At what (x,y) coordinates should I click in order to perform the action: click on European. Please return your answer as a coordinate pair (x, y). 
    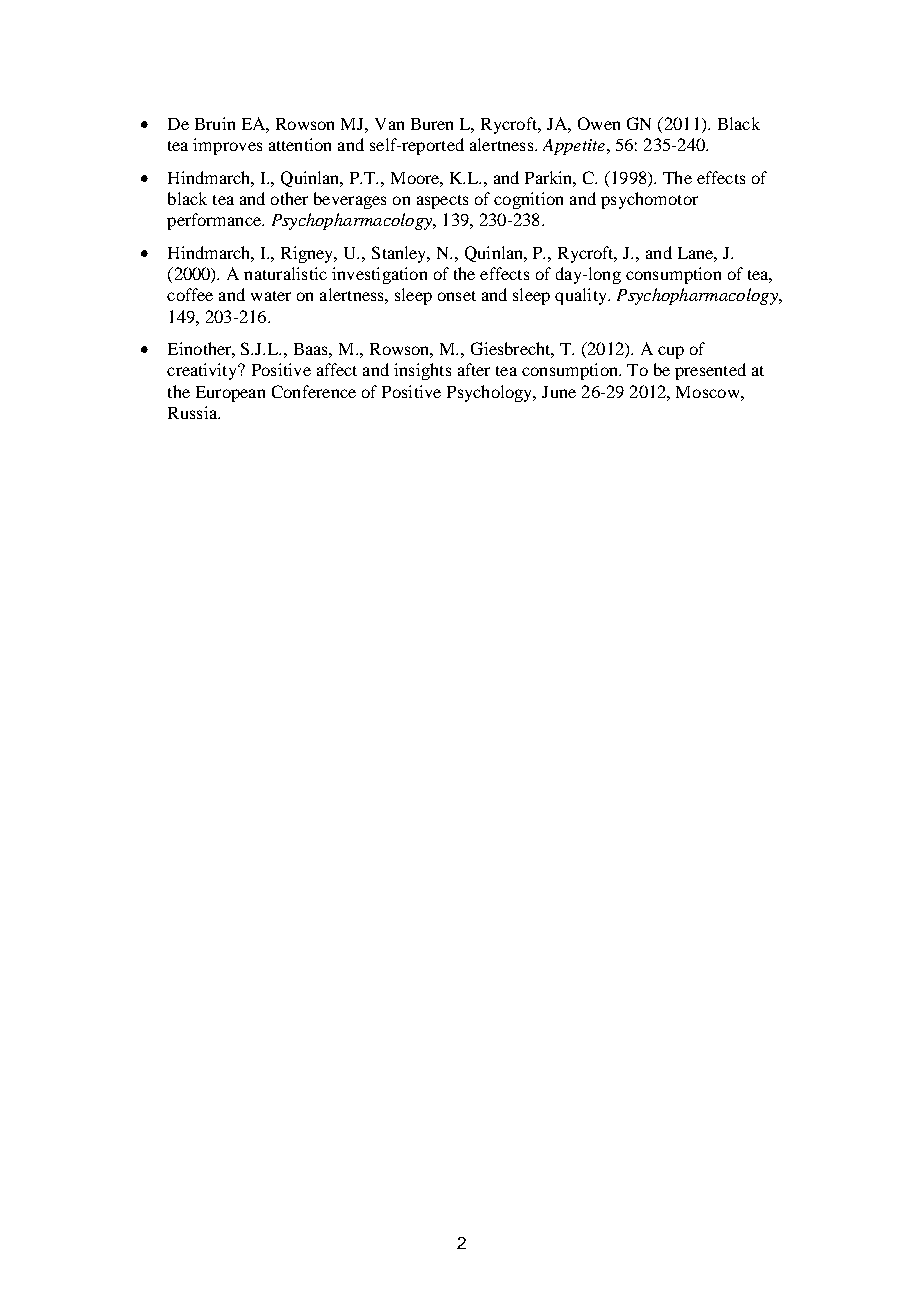
    Looking at the image, I should click on (230, 394).
